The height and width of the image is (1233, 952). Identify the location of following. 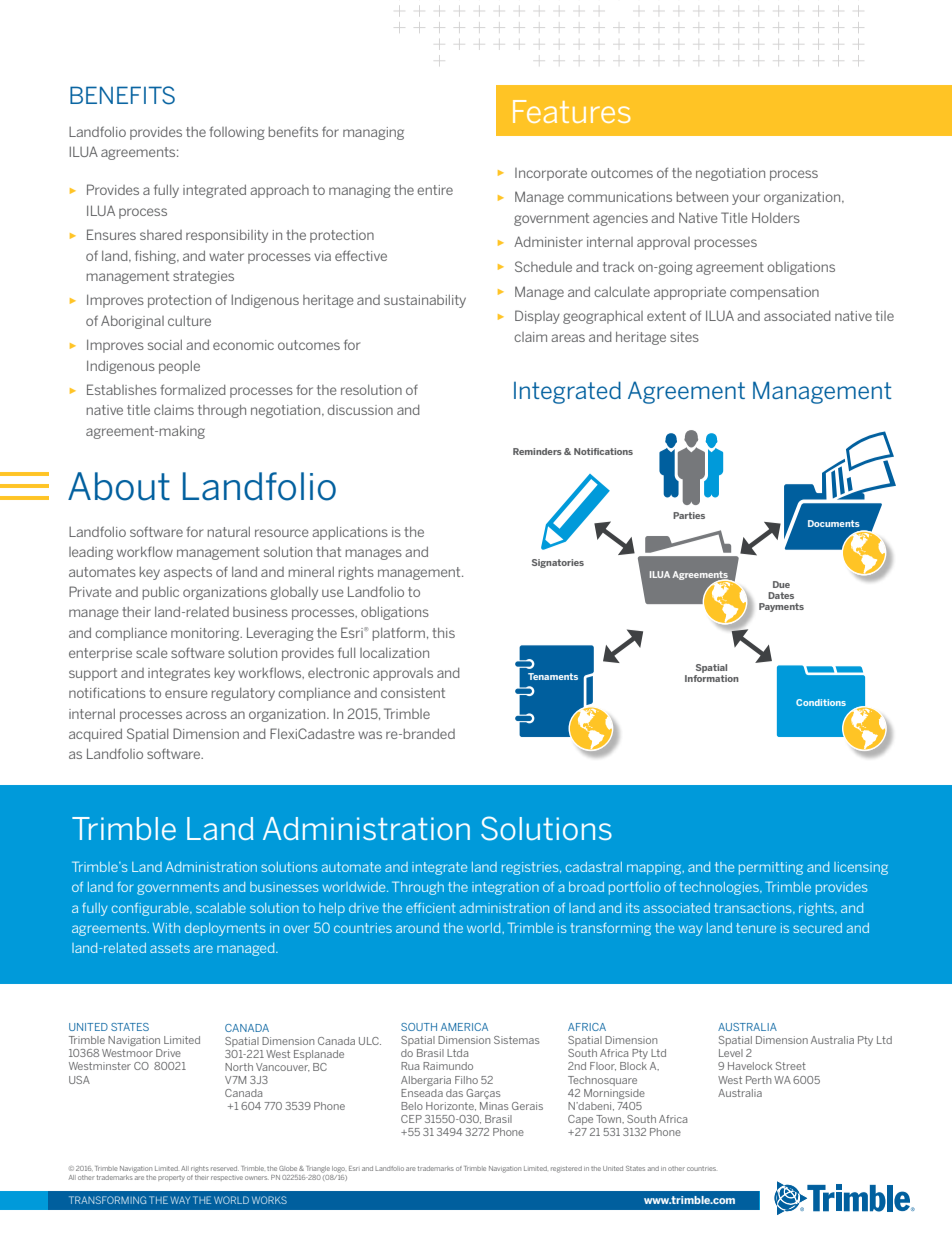
(237, 133).
